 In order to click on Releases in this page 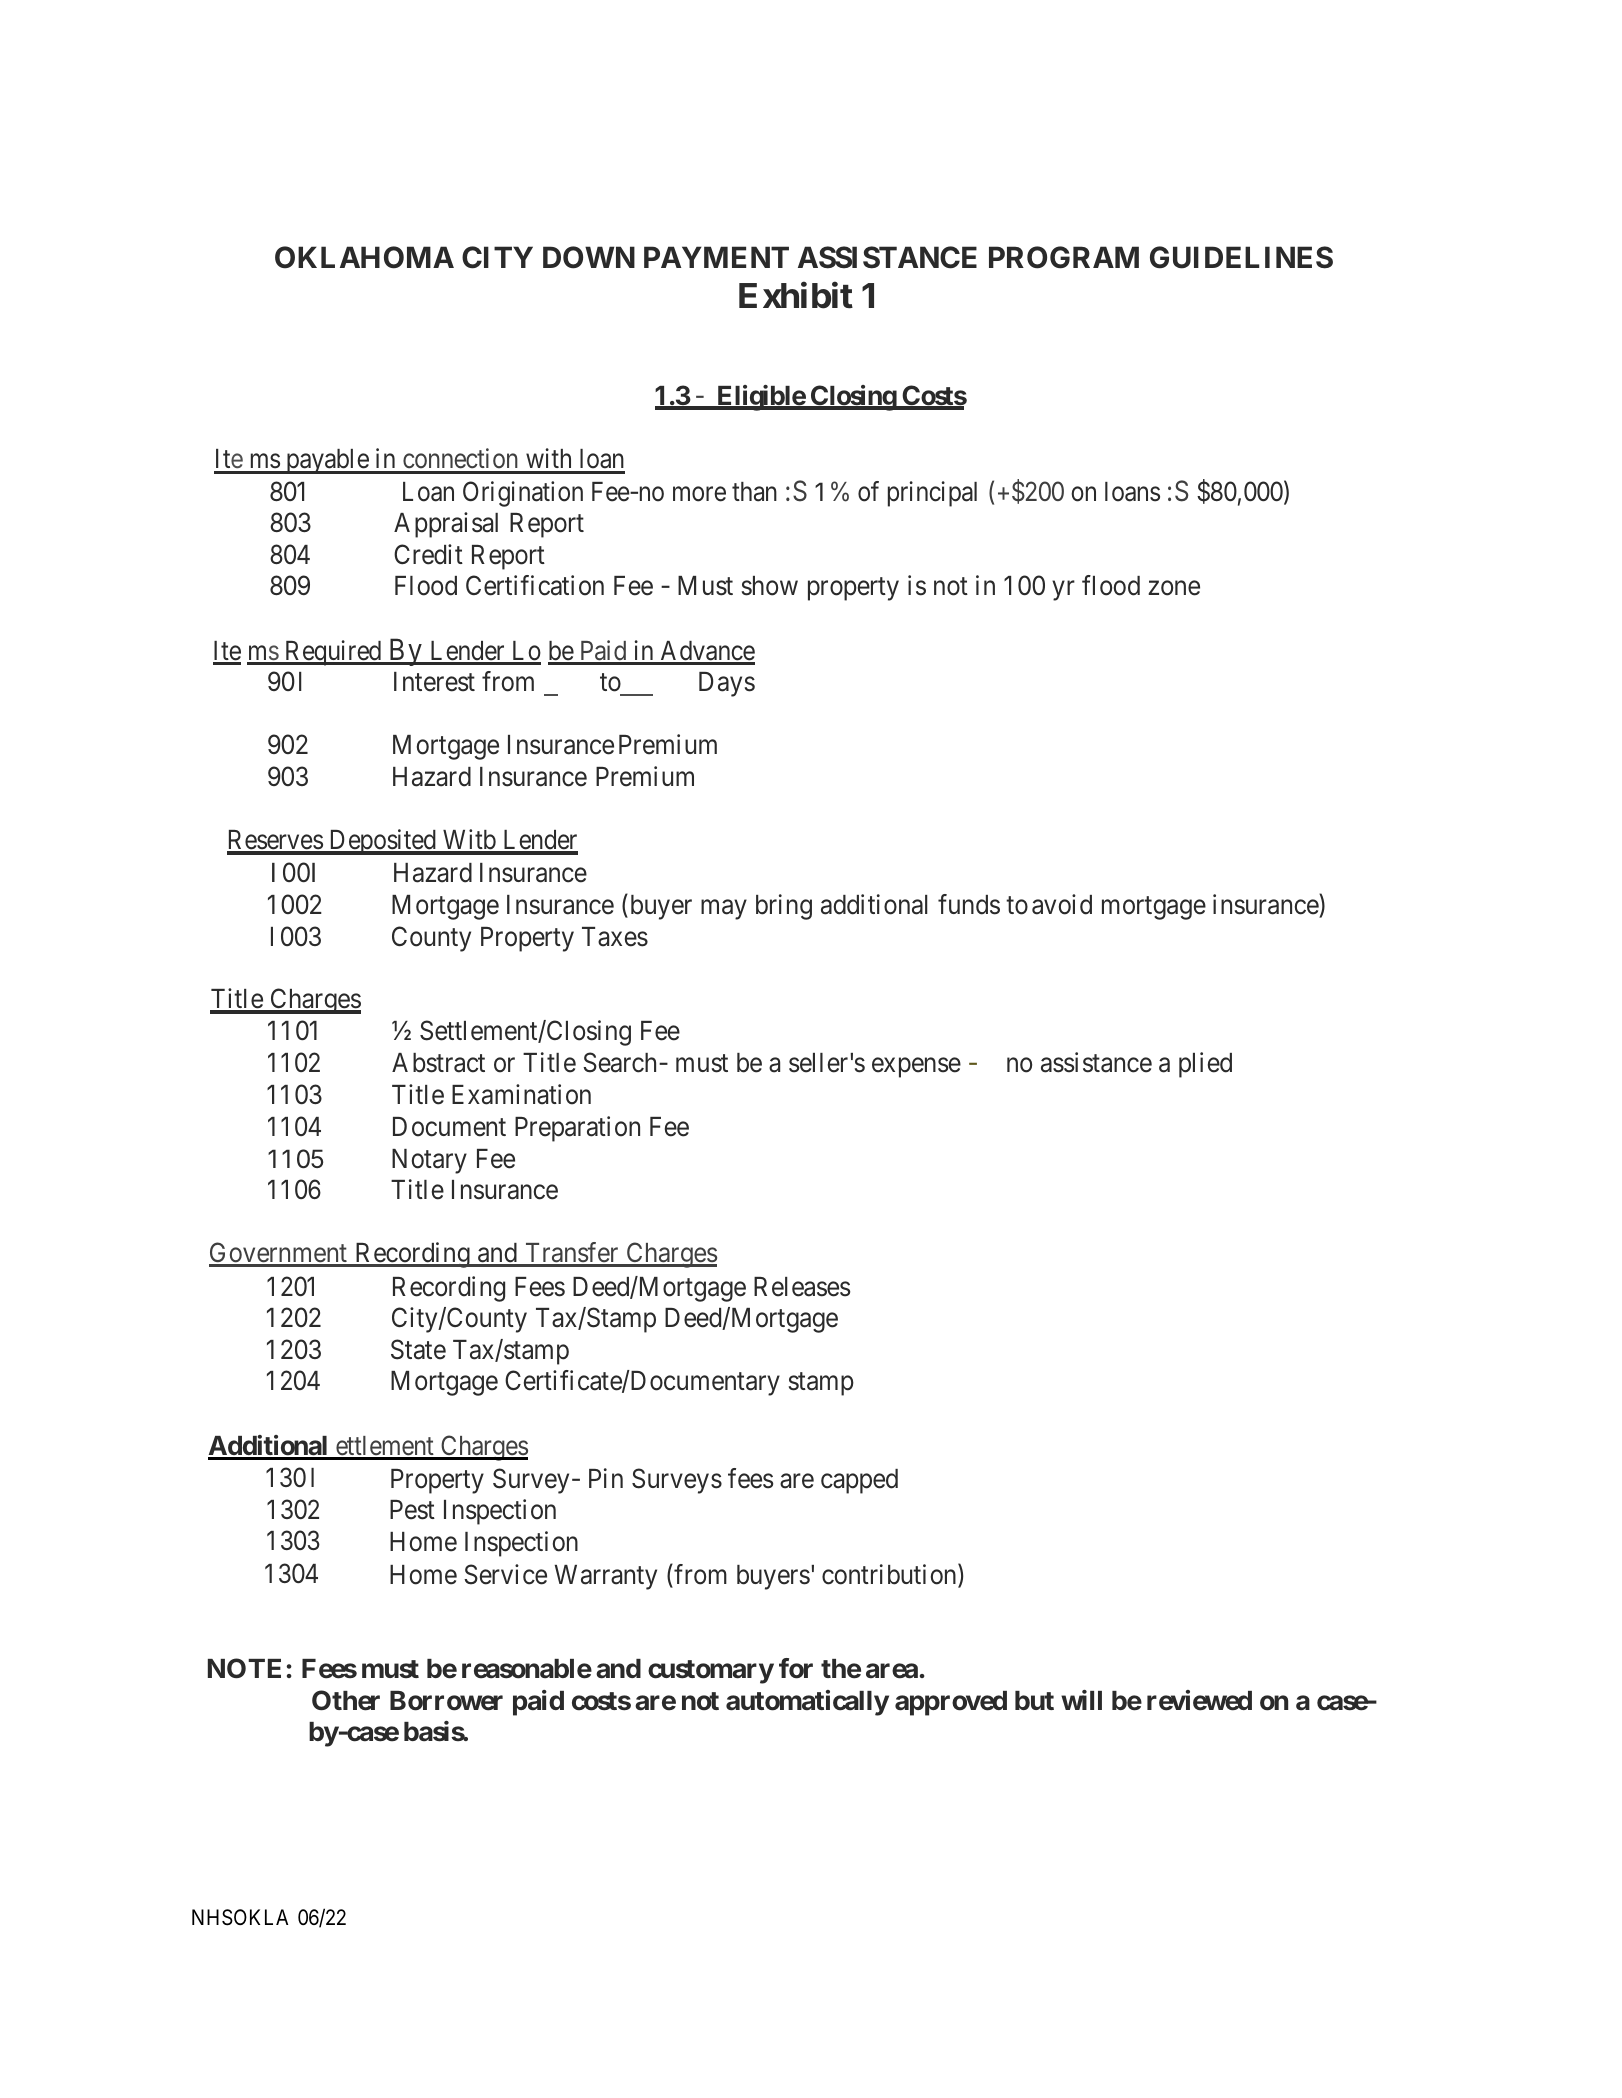, I will do `click(802, 1287)`.
